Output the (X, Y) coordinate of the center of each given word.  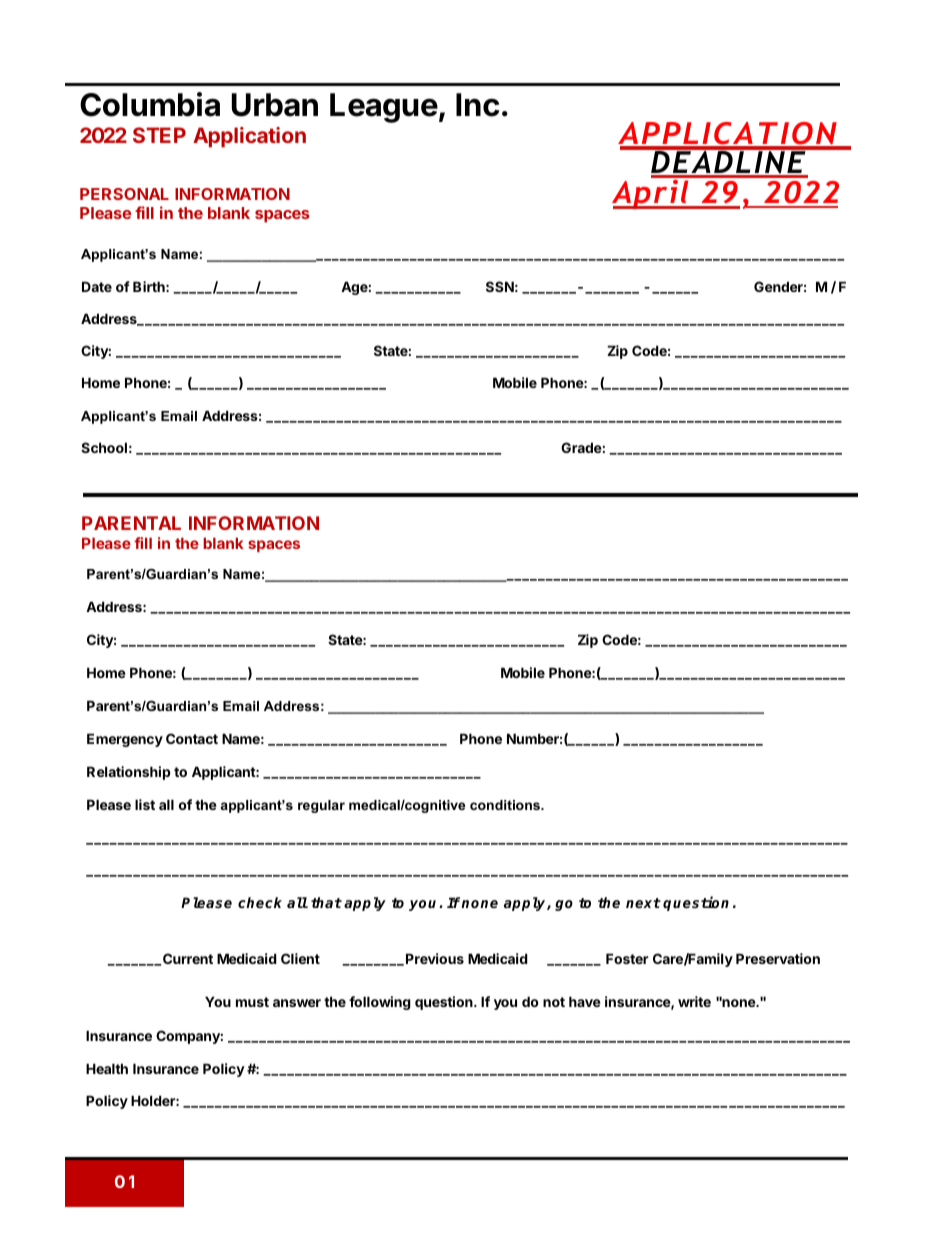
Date (97, 286)
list (145, 804)
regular (321, 806)
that (326, 902)
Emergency (125, 740)
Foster (627, 958)
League (384, 108)
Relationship (129, 773)
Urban (275, 105)
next (643, 903)
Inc (477, 105)
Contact (192, 738)
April (651, 194)
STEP (159, 135)
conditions (506, 805)
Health (107, 1068)
